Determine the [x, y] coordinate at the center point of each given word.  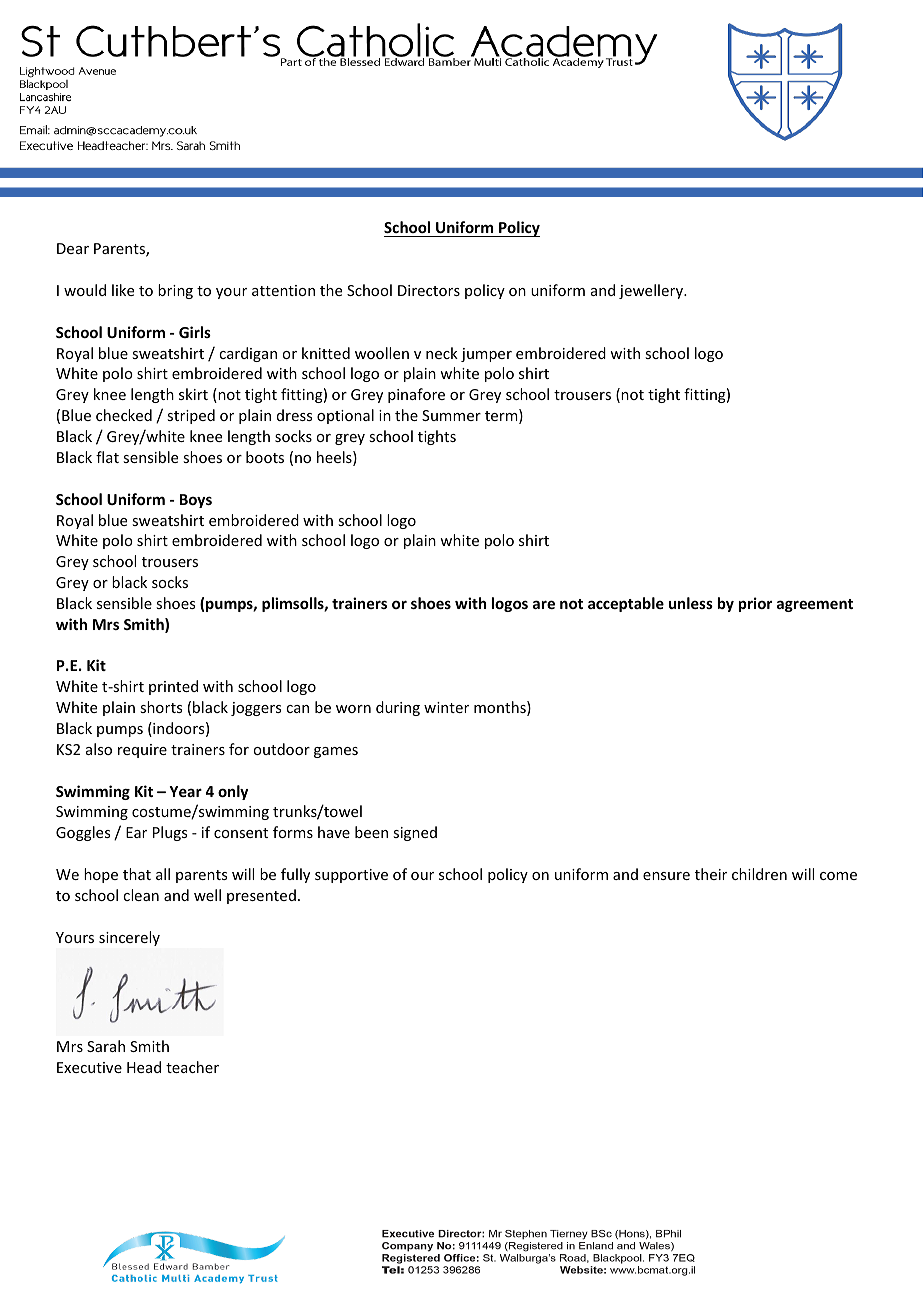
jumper [486, 355]
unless [691, 603]
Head [144, 1067]
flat [107, 457]
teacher [192, 1067]
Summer [451, 415]
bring [175, 291]
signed [415, 833]
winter [446, 707]
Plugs [170, 833]
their [711, 874]
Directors [429, 290]
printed [173, 687]
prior [755, 604]
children [759, 874]
